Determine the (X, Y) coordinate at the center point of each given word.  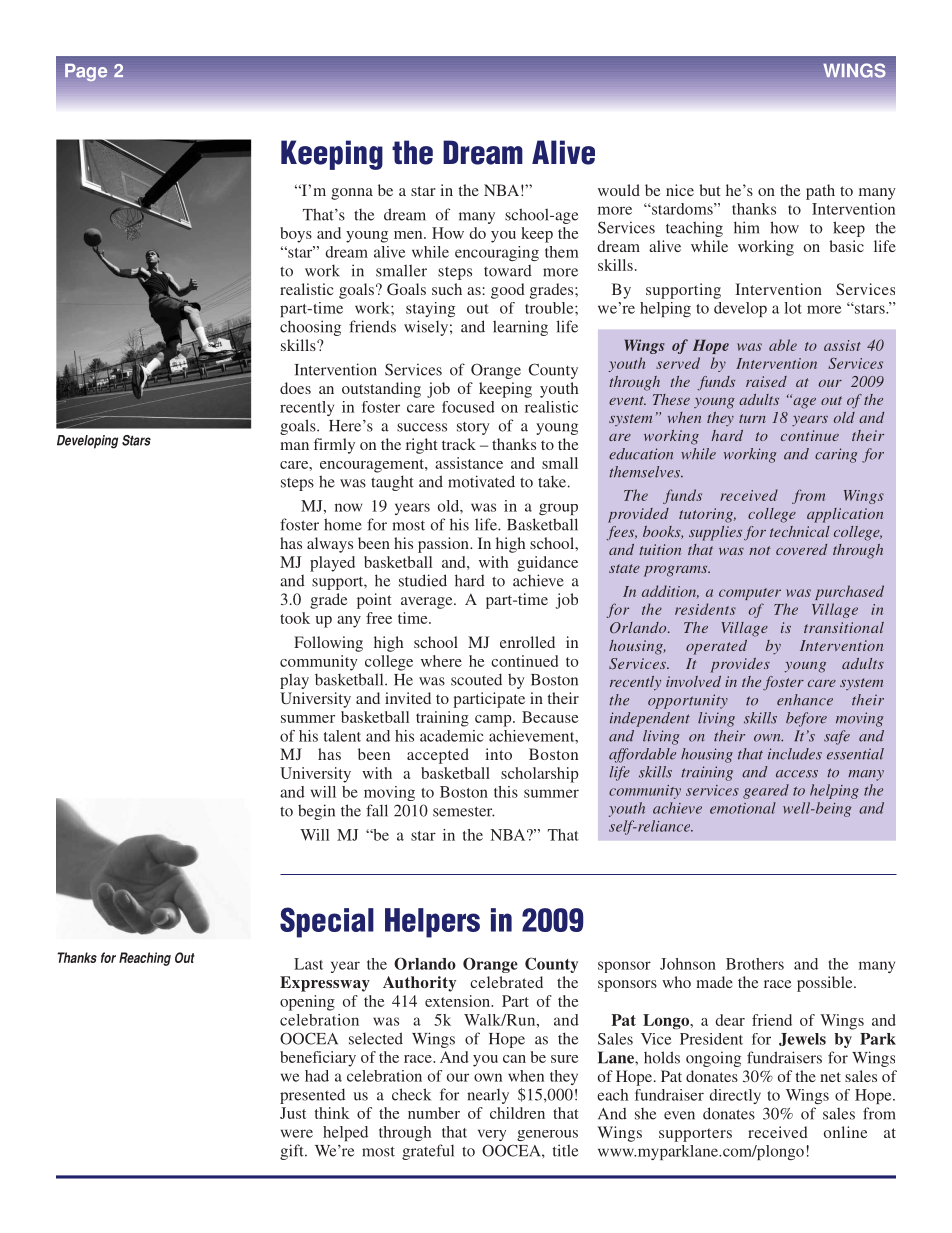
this (506, 792)
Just (293, 1113)
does (295, 388)
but (709, 190)
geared (766, 791)
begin (316, 812)
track (459, 444)
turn (752, 418)
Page (86, 72)
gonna (352, 194)
